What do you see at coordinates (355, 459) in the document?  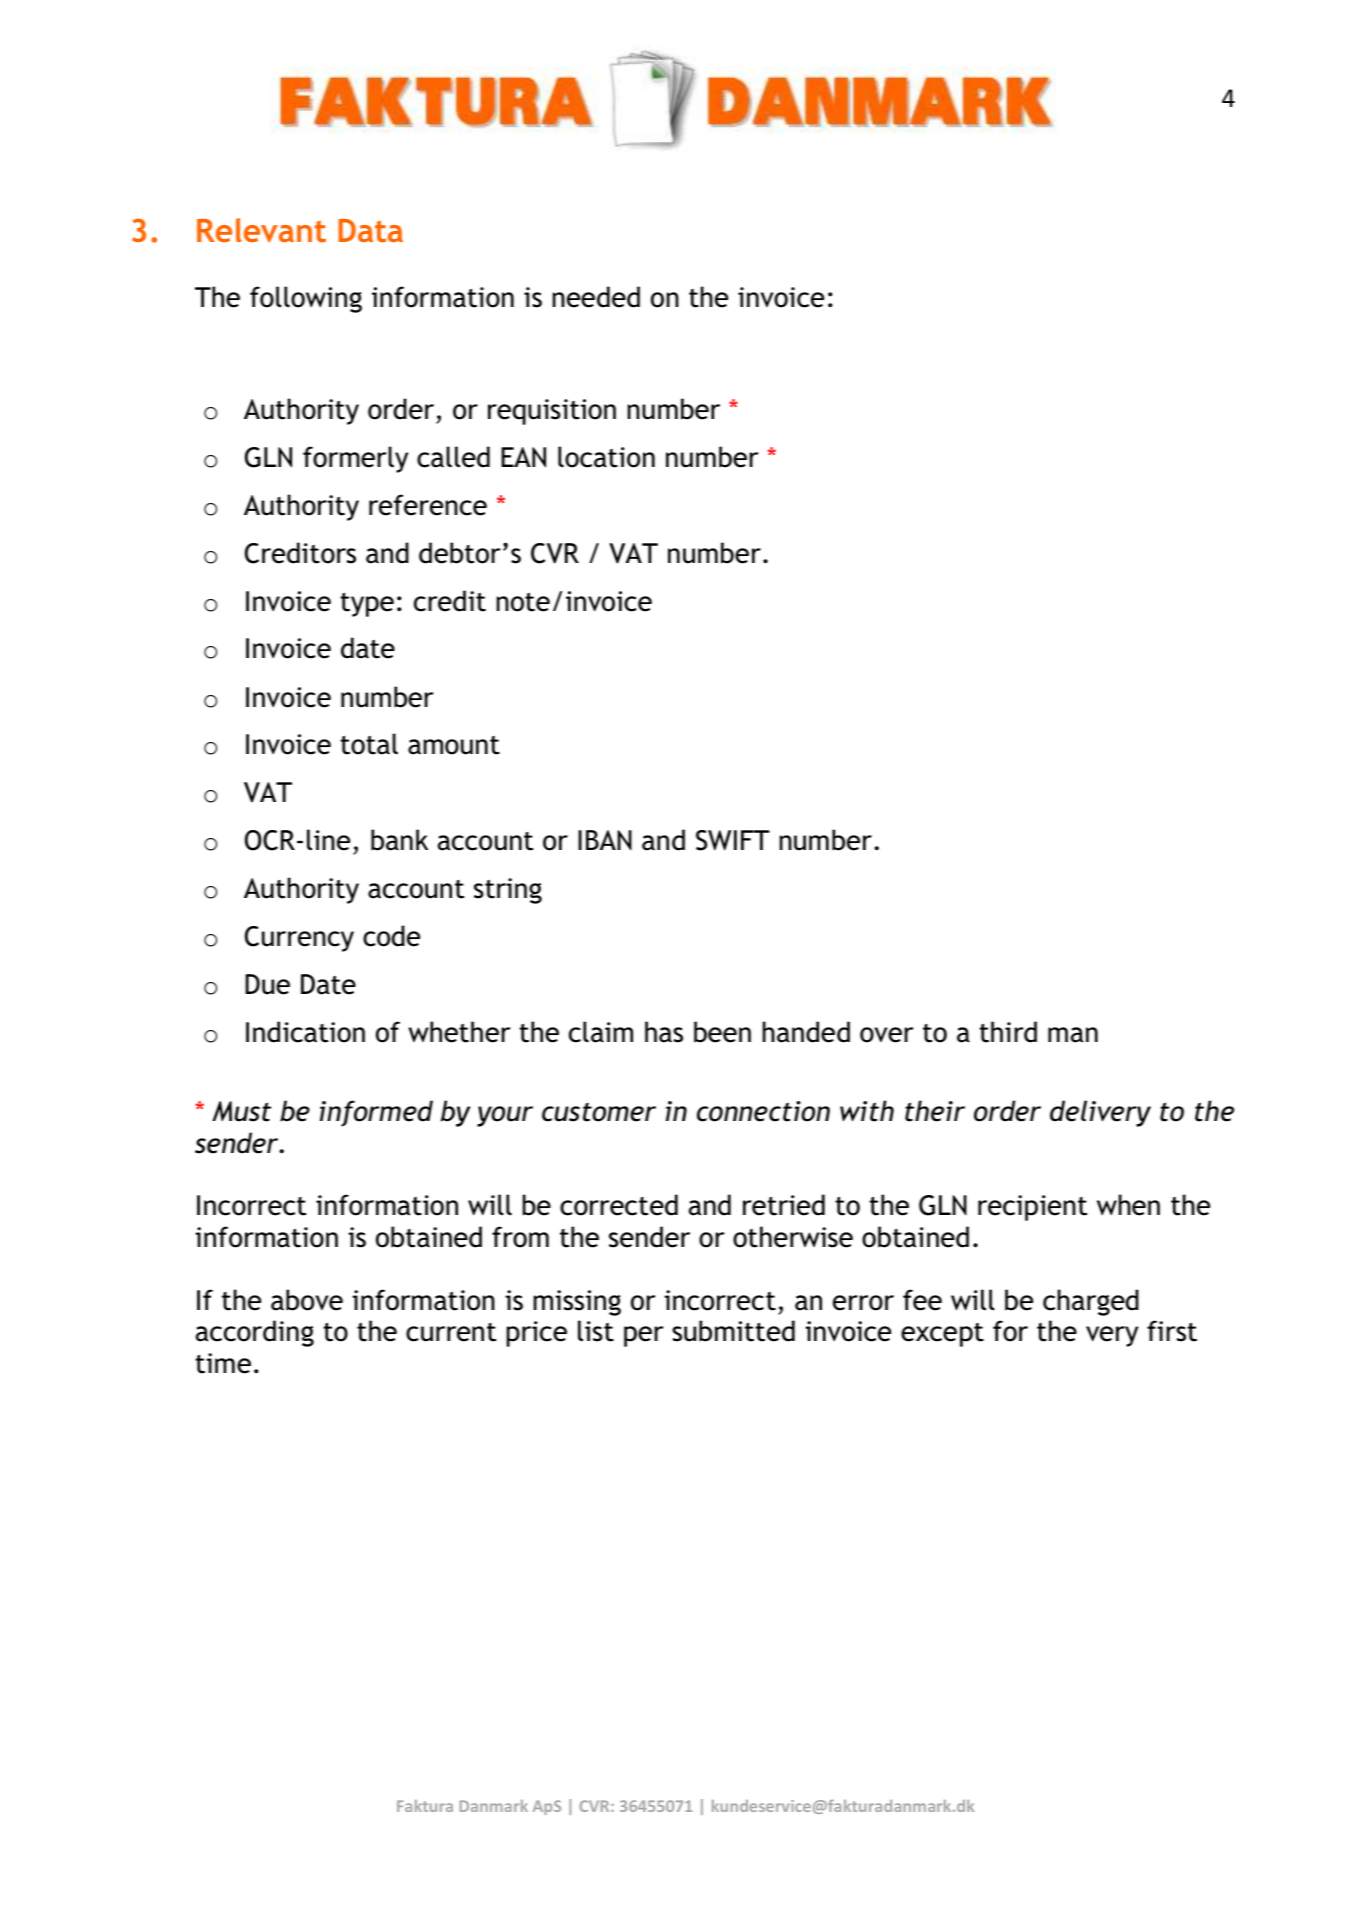 I see `formerly` at bounding box center [355, 459].
